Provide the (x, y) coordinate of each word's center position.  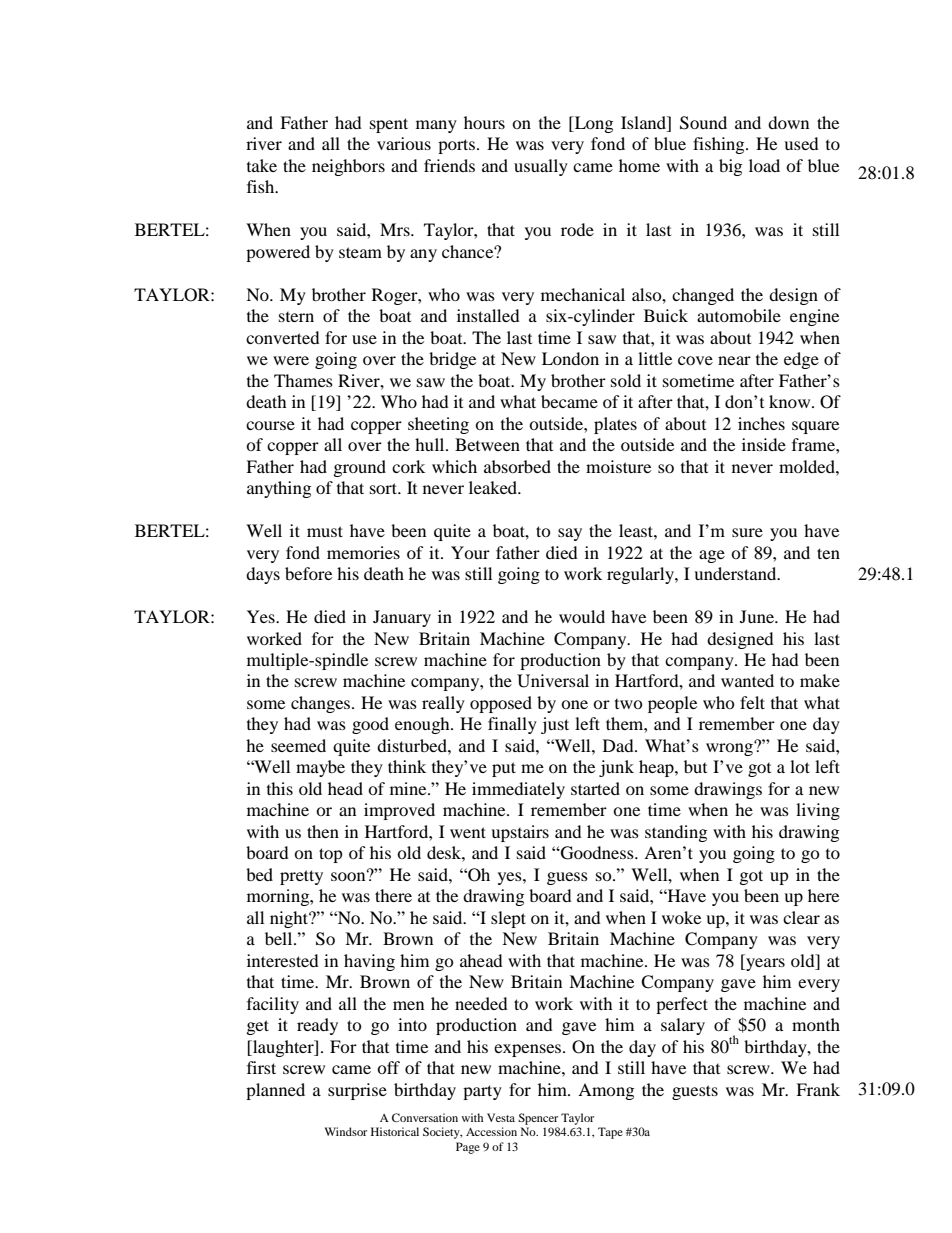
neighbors (348, 167)
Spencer (538, 1119)
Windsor (346, 1131)
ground (360, 468)
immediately (518, 790)
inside (764, 444)
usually (541, 167)
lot (800, 766)
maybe (320, 768)
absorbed (517, 466)
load (764, 165)
